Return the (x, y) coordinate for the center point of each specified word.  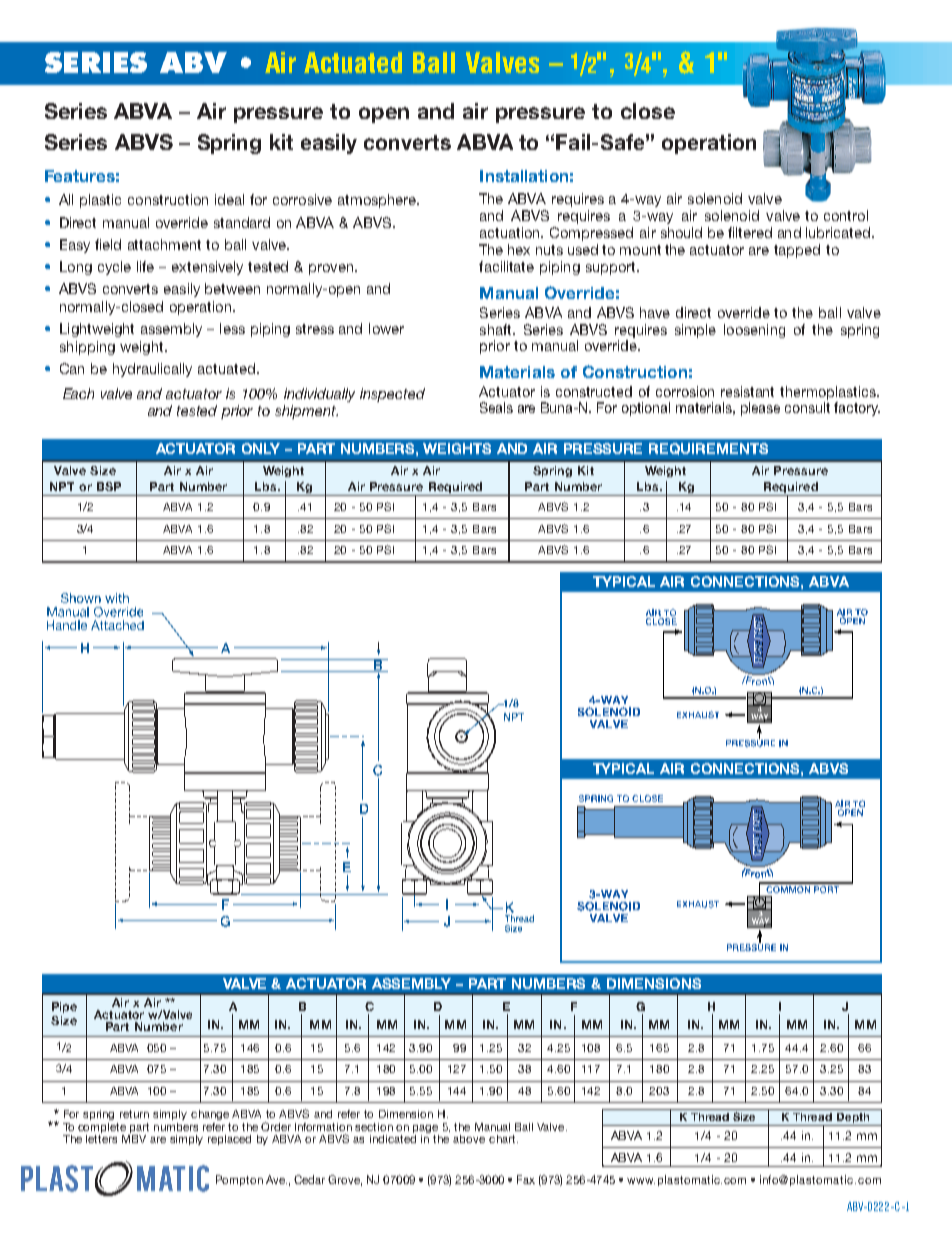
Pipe (64, 1007)
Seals (496, 407)
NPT (62, 486)
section (374, 1127)
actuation (511, 232)
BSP (109, 486)
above (469, 1139)
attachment (164, 244)
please (760, 409)
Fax (526, 1179)
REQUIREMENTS (708, 449)
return (134, 1114)
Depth (853, 1119)
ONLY (261, 448)
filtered (750, 232)
